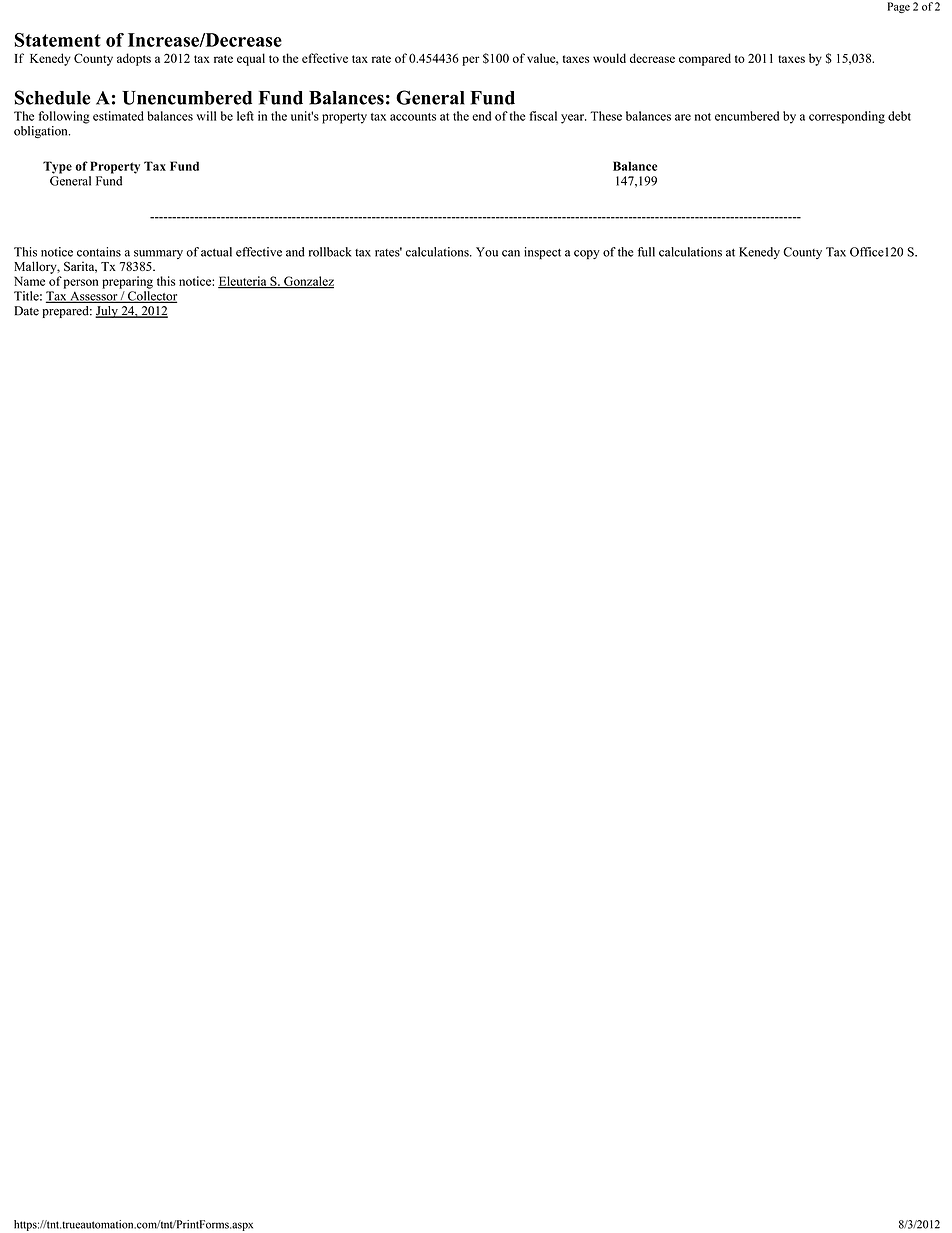  What do you see at coordinates (646, 252) in the screenshot?
I see `full` at bounding box center [646, 252].
